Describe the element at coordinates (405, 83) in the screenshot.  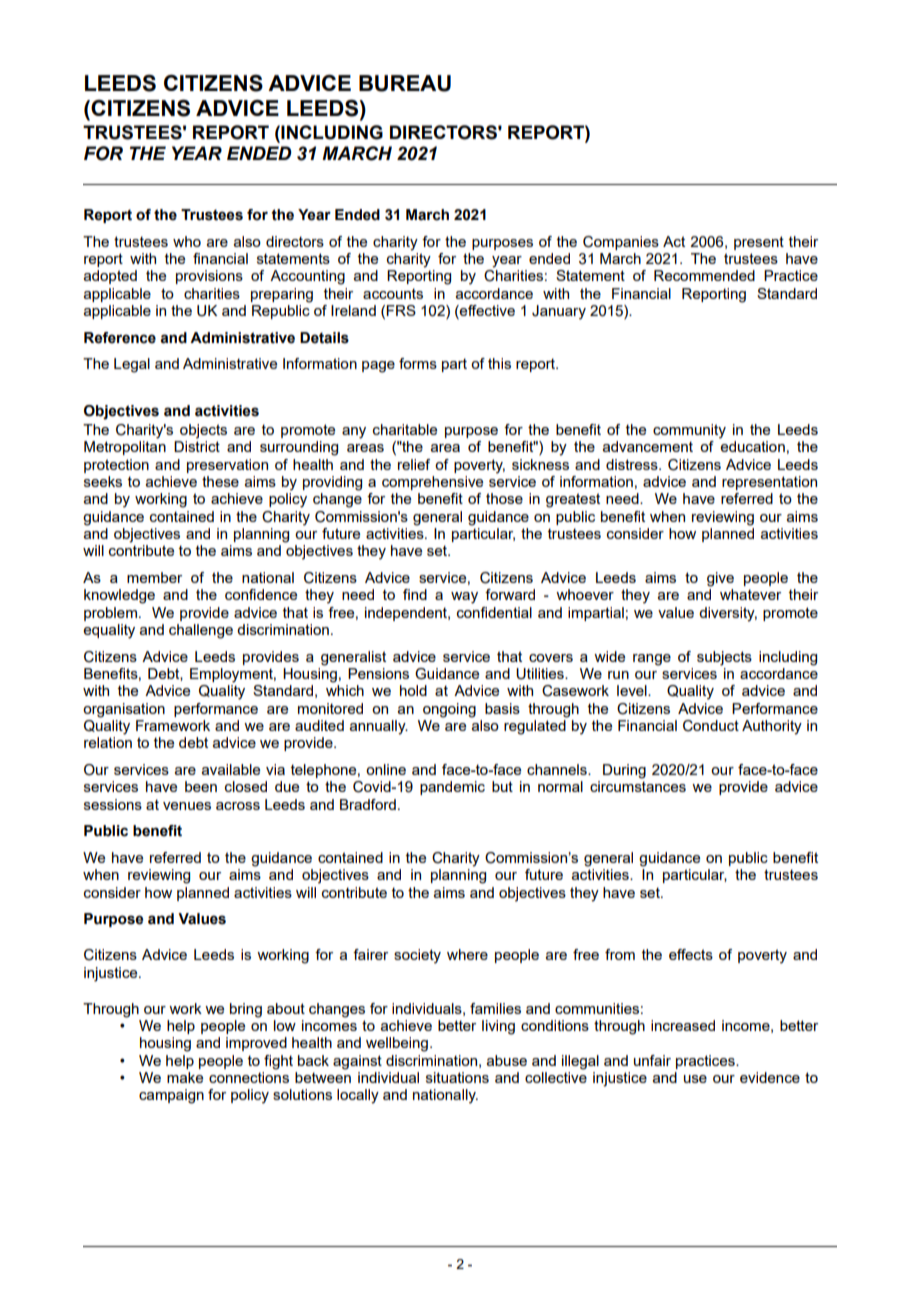
I see `BUREAU` at that location.
